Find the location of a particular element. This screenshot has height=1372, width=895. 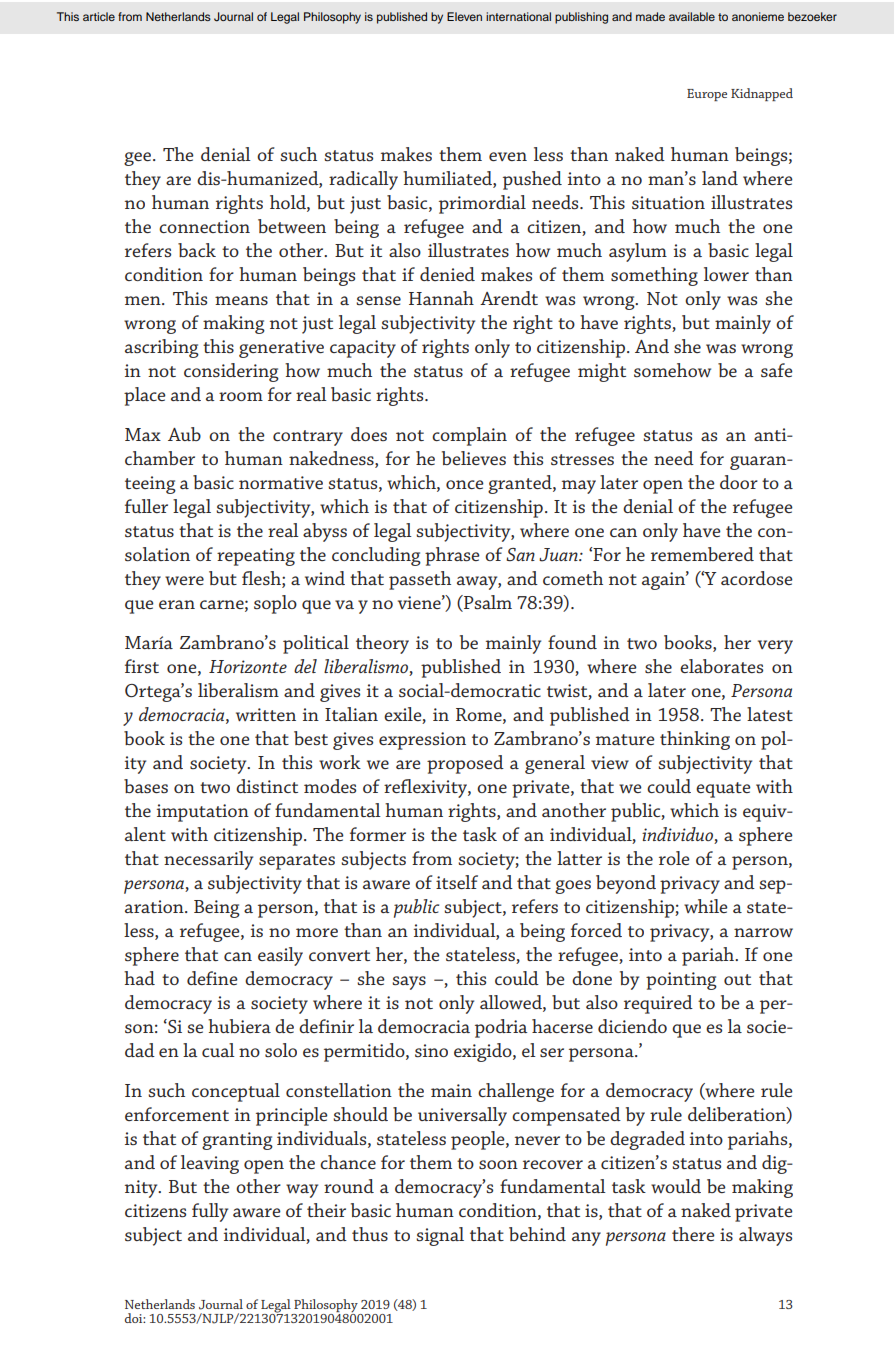

international is located at coordinates (518, 16).
